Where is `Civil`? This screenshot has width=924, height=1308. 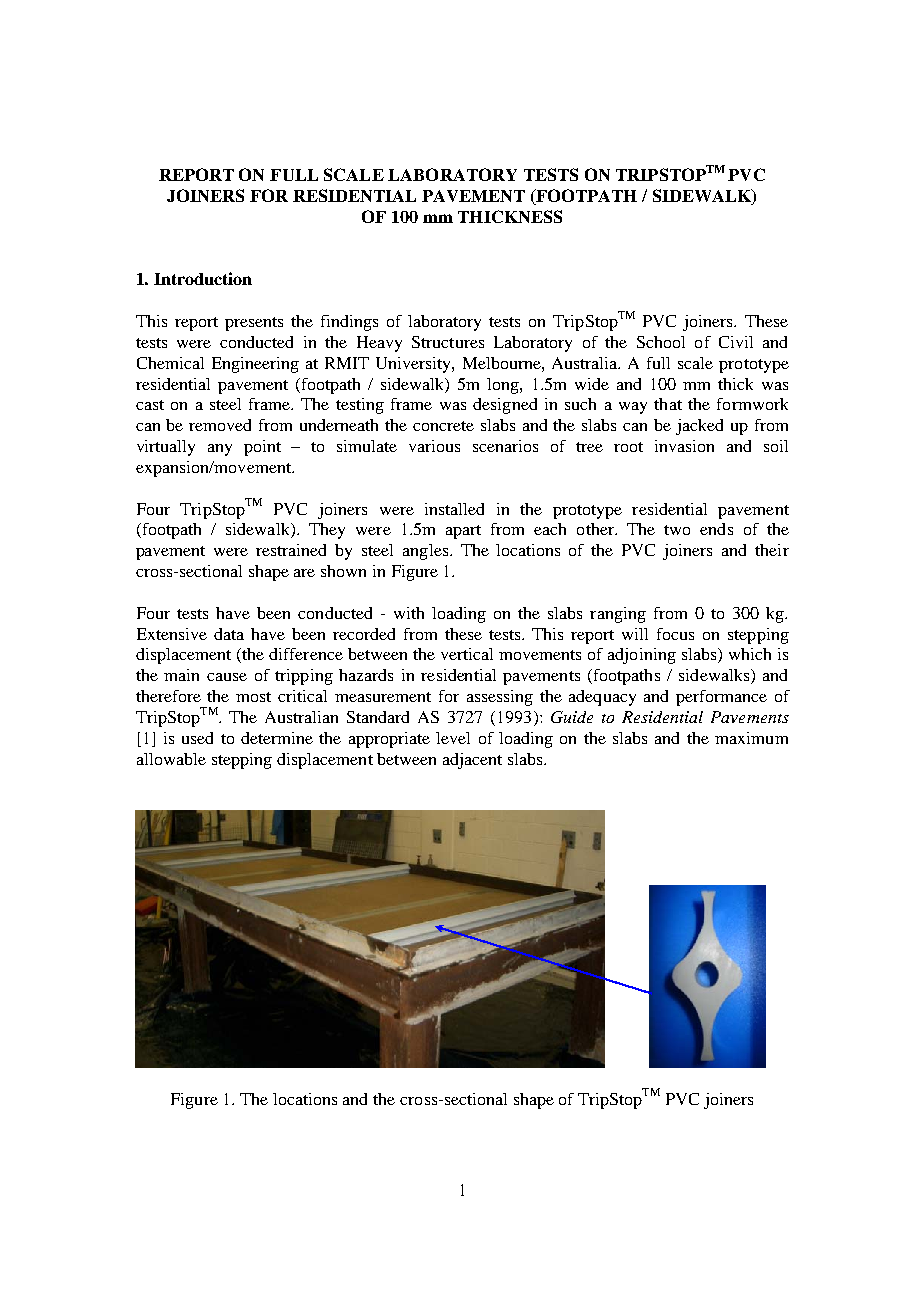 Civil is located at coordinates (736, 342).
